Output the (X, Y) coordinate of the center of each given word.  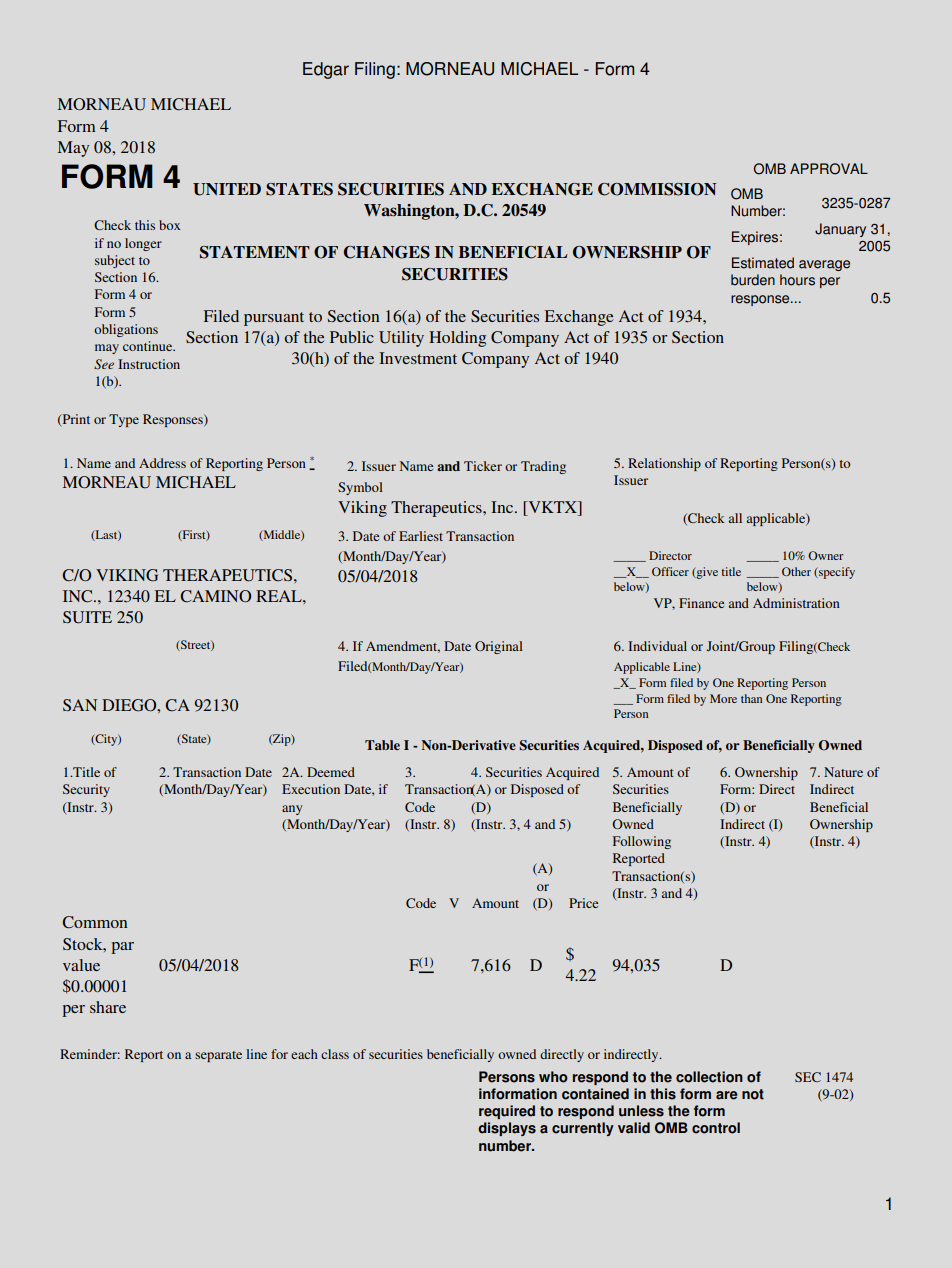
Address (162, 463)
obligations (126, 330)
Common (94, 922)
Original (499, 647)
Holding (457, 339)
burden (753, 280)
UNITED (227, 189)
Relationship (664, 464)
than (751, 698)
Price (583, 903)
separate (218, 1056)
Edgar (326, 70)
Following (642, 842)
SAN (80, 705)
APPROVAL (829, 169)
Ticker (483, 466)
